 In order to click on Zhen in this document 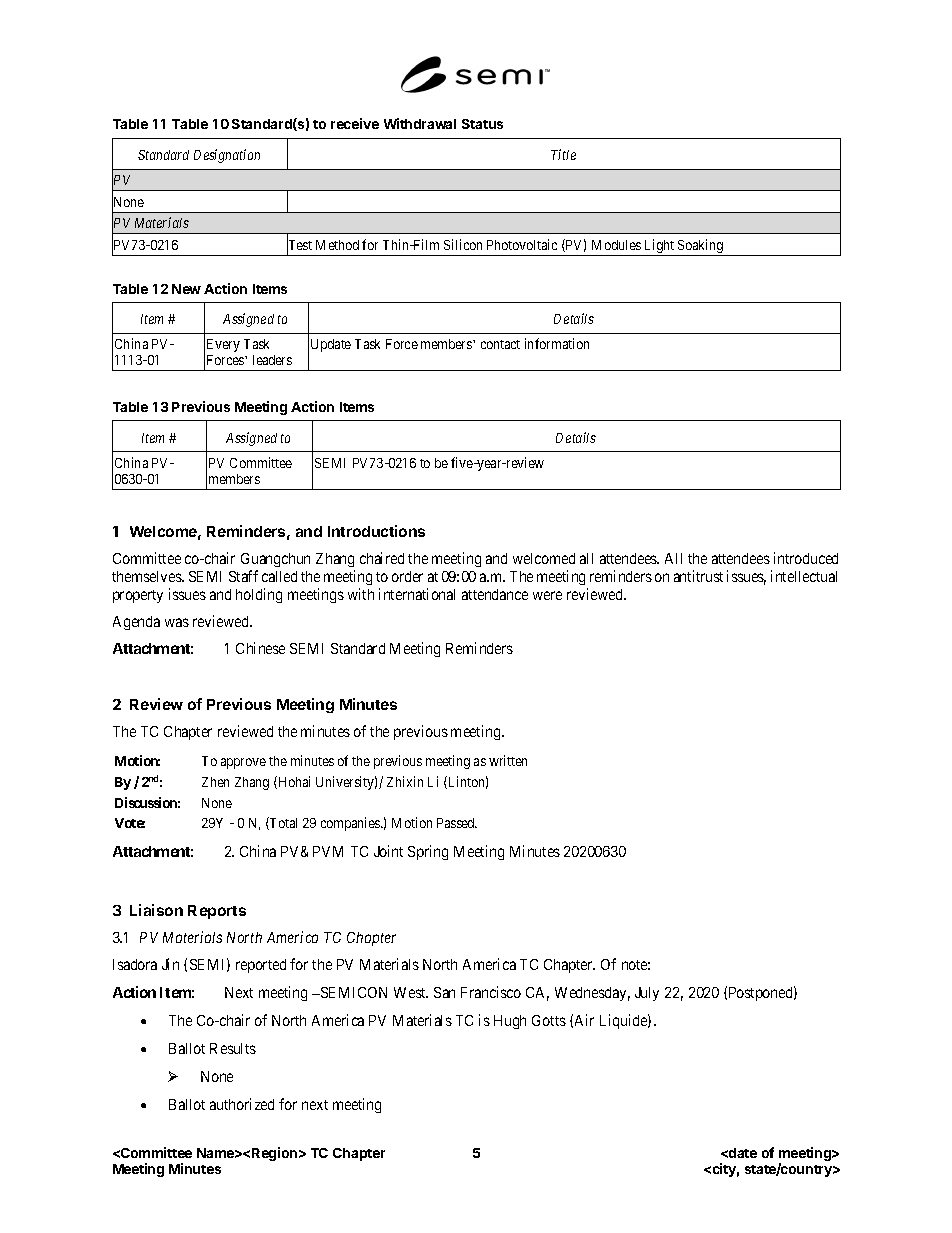, I will do `click(215, 782)`.
